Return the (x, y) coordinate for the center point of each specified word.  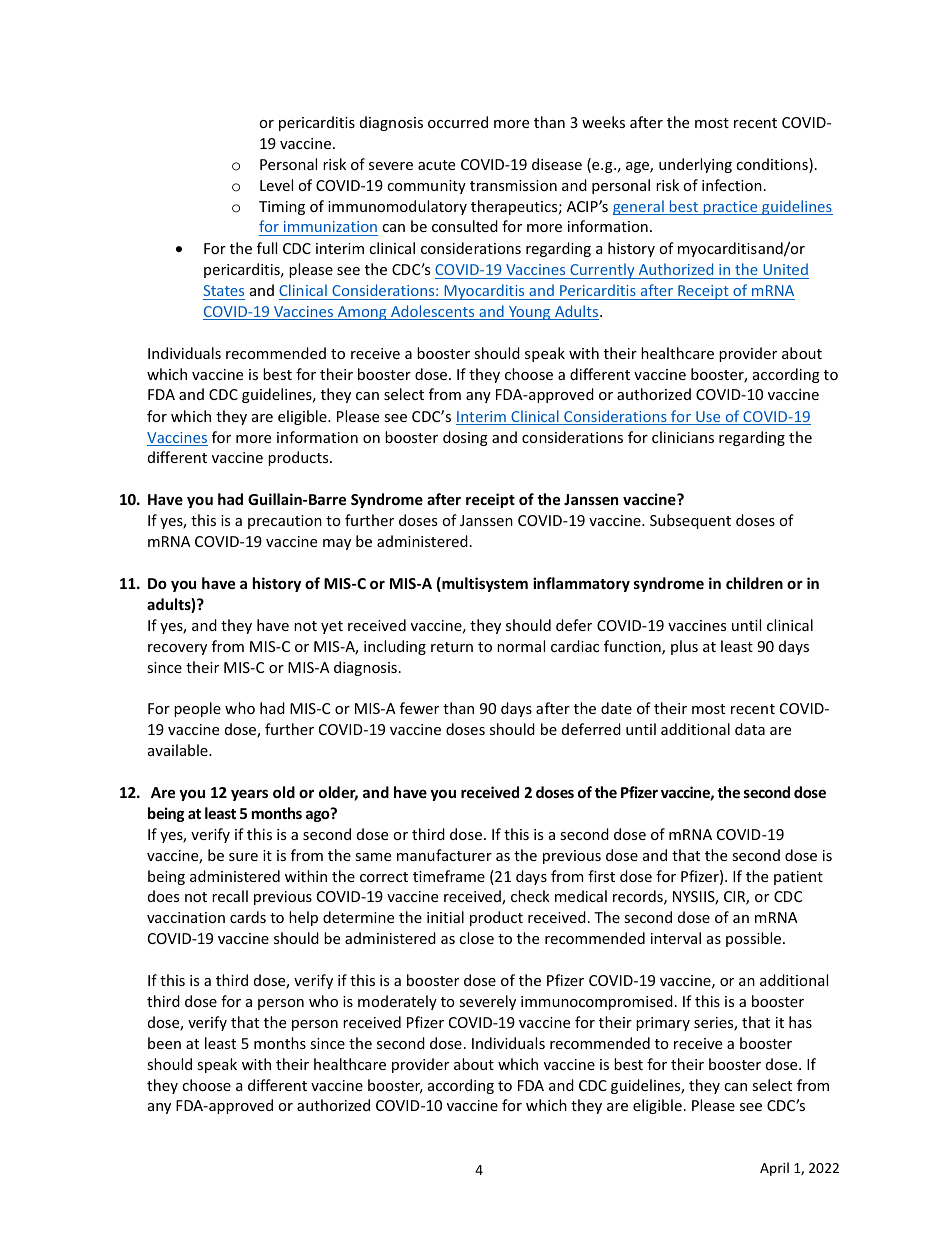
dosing (465, 438)
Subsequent (690, 521)
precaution (285, 522)
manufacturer (444, 855)
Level (276, 185)
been (164, 1043)
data (750, 729)
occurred (458, 122)
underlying (695, 165)
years (249, 795)
